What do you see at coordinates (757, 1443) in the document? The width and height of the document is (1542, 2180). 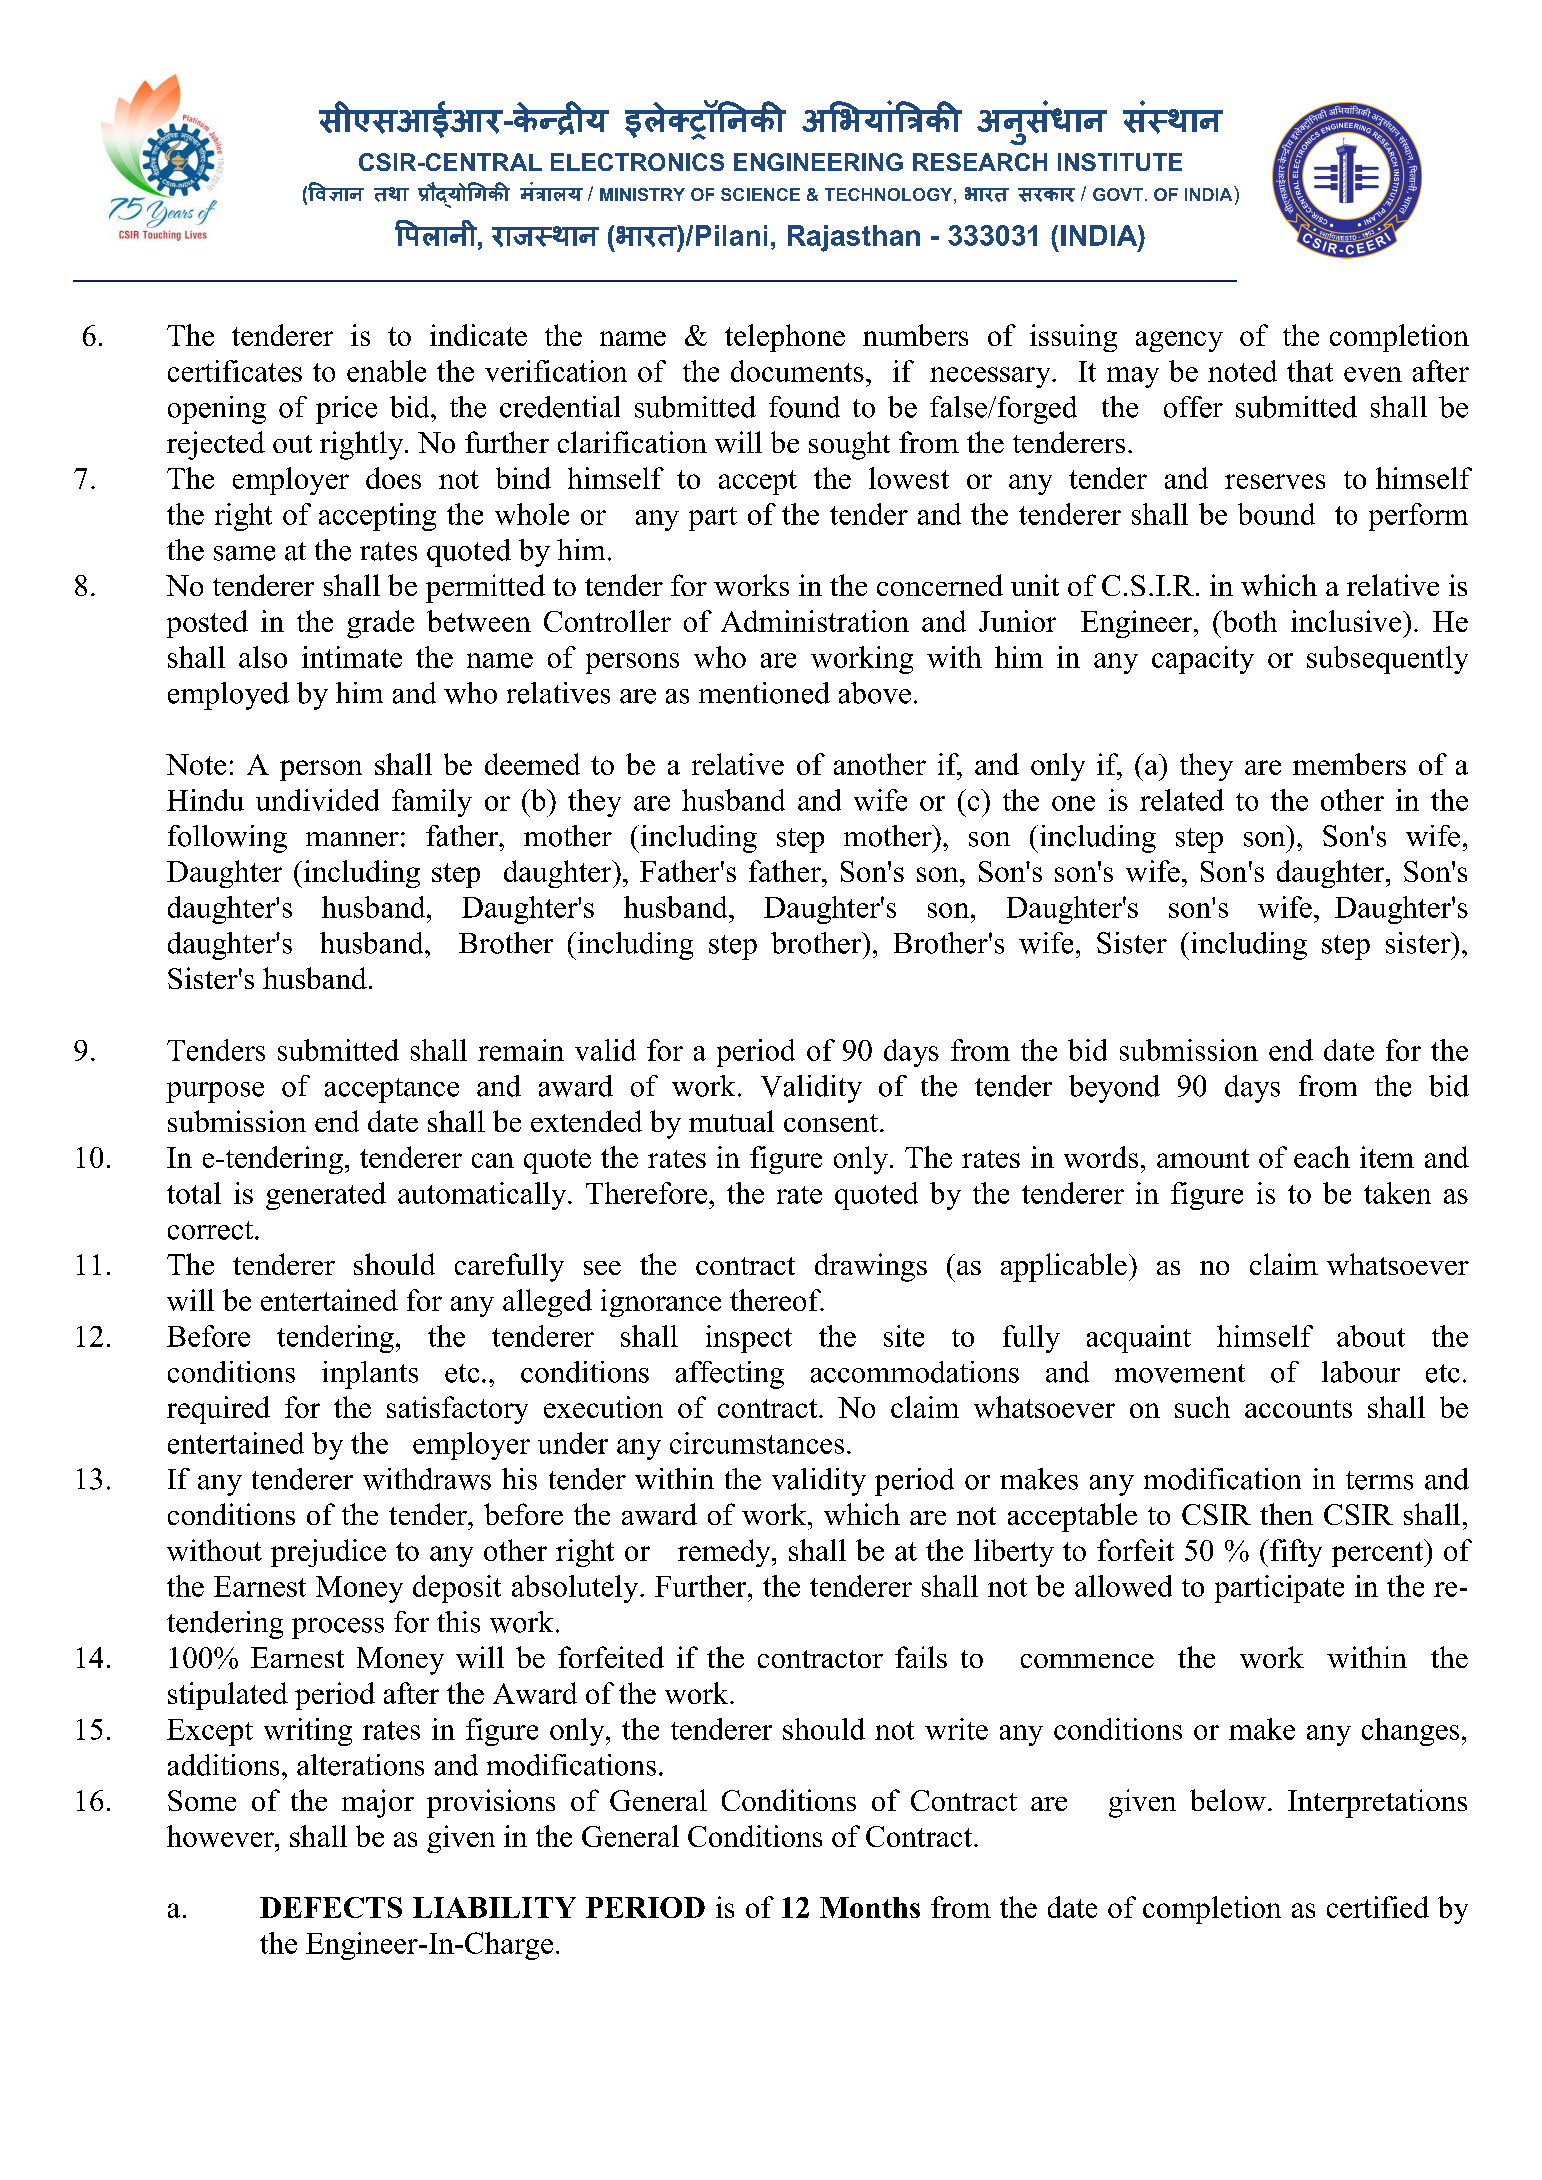 I see `circumstances` at bounding box center [757, 1443].
